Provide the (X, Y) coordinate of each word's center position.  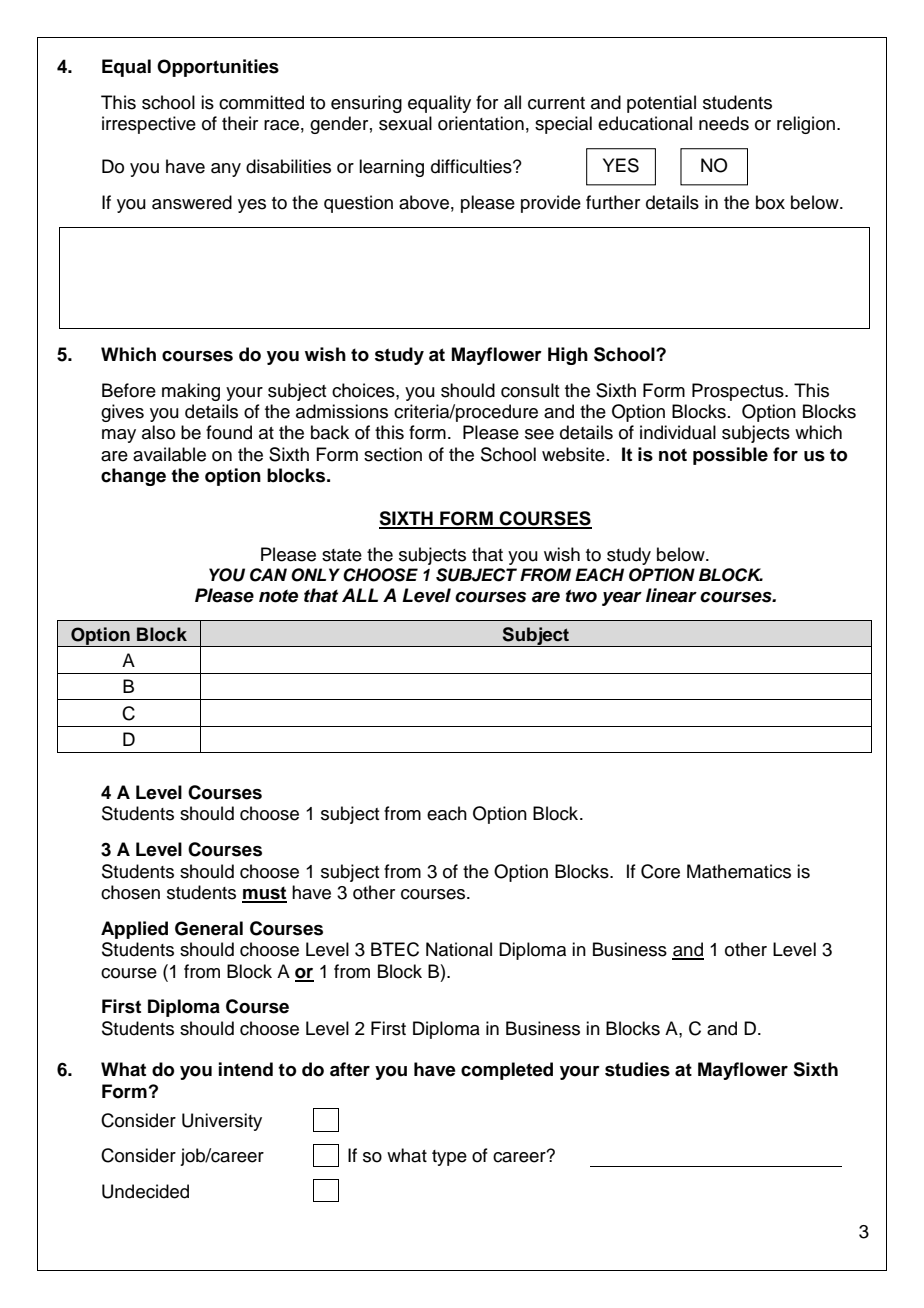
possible (730, 456)
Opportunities (218, 68)
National (459, 949)
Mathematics (739, 871)
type (449, 1158)
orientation (481, 123)
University (222, 1122)
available (169, 454)
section (393, 454)
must (264, 894)
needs (724, 123)
